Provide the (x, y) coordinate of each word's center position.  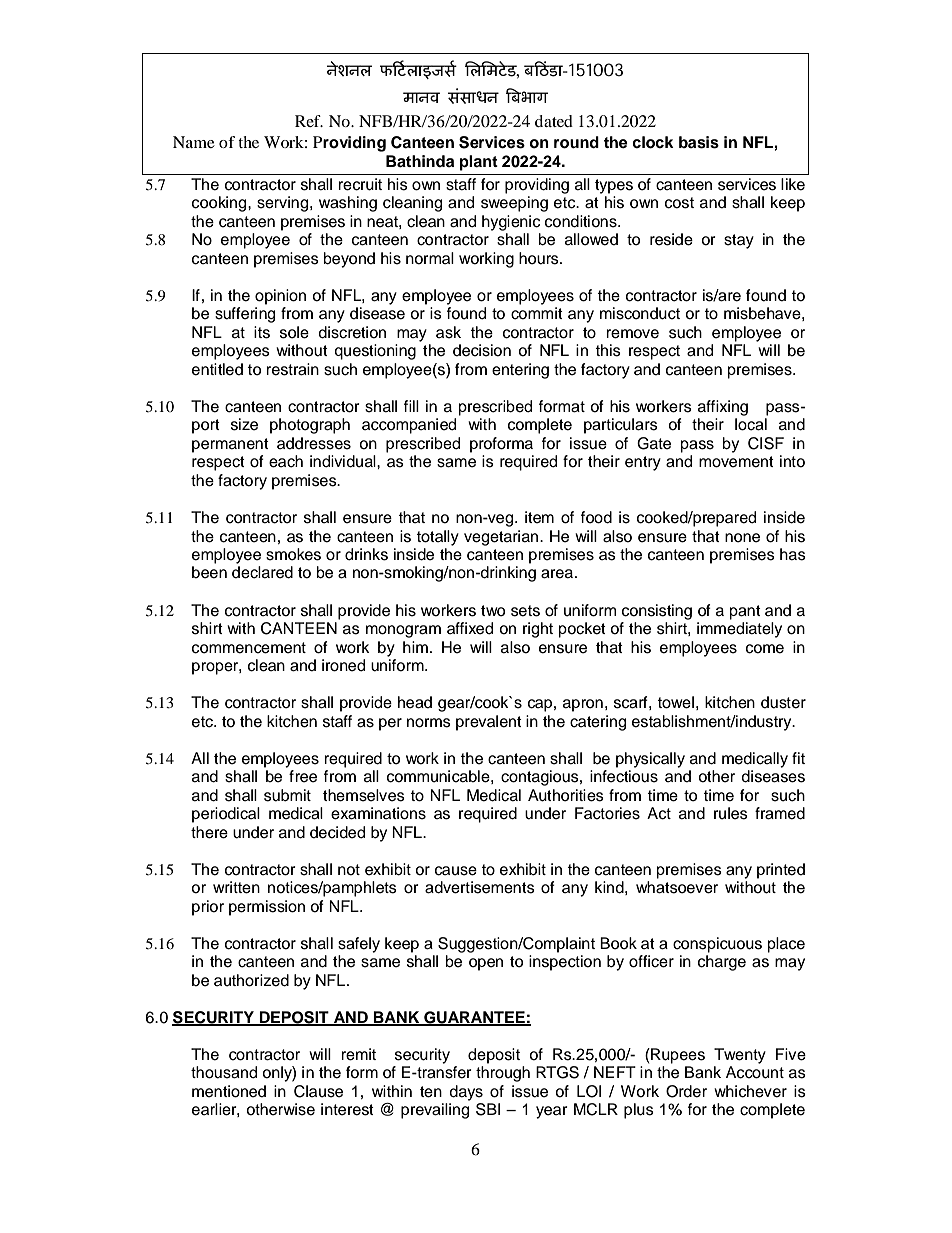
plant (479, 163)
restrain (292, 369)
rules (731, 813)
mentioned (229, 1091)
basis (699, 142)
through (503, 1074)
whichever (750, 1091)
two (493, 611)
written (236, 887)
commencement (249, 648)
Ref (309, 121)
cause (456, 871)
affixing (723, 408)
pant (745, 612)
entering (520, 371)
